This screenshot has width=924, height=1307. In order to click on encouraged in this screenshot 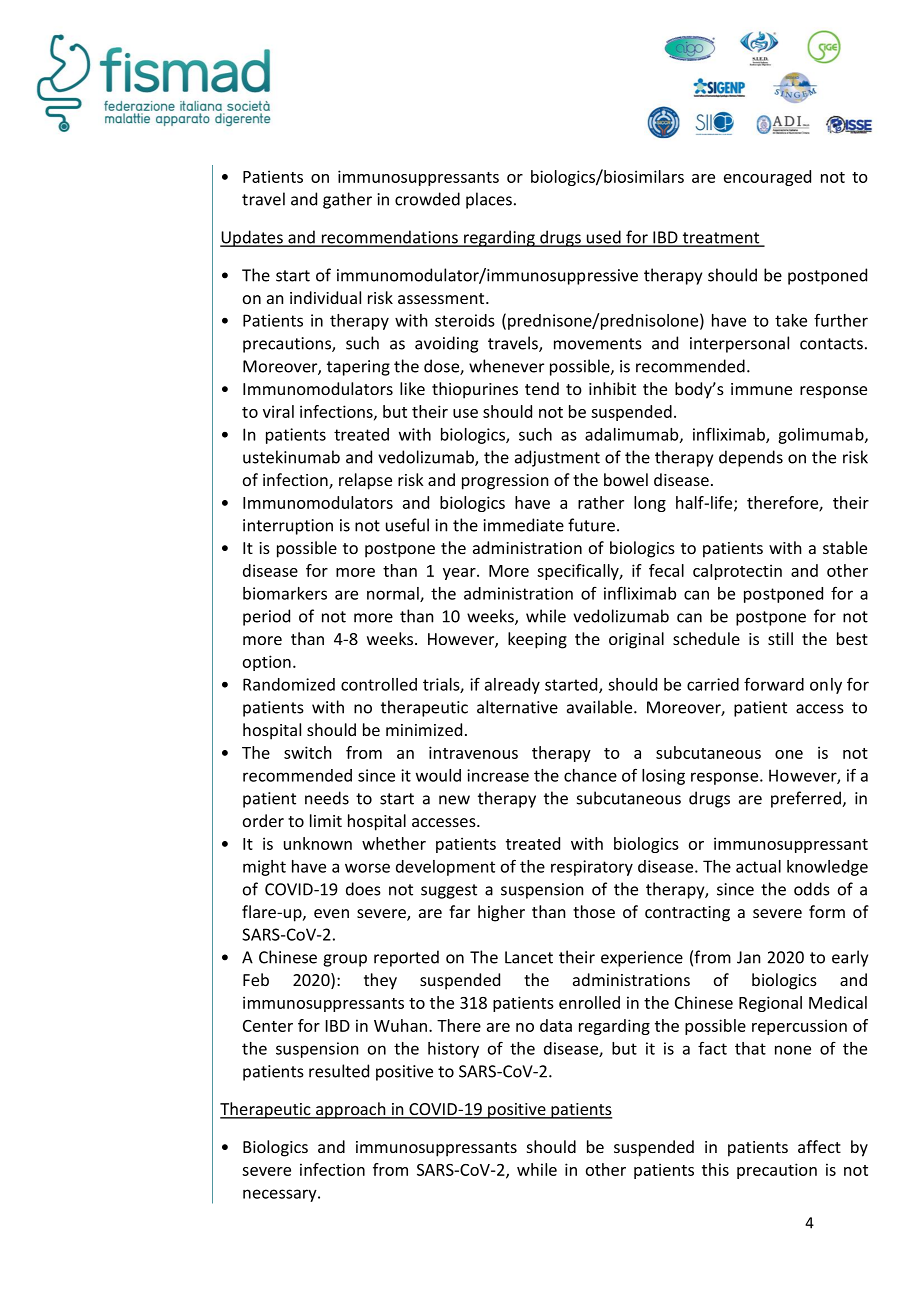, I will do `click(767, 178)`.
